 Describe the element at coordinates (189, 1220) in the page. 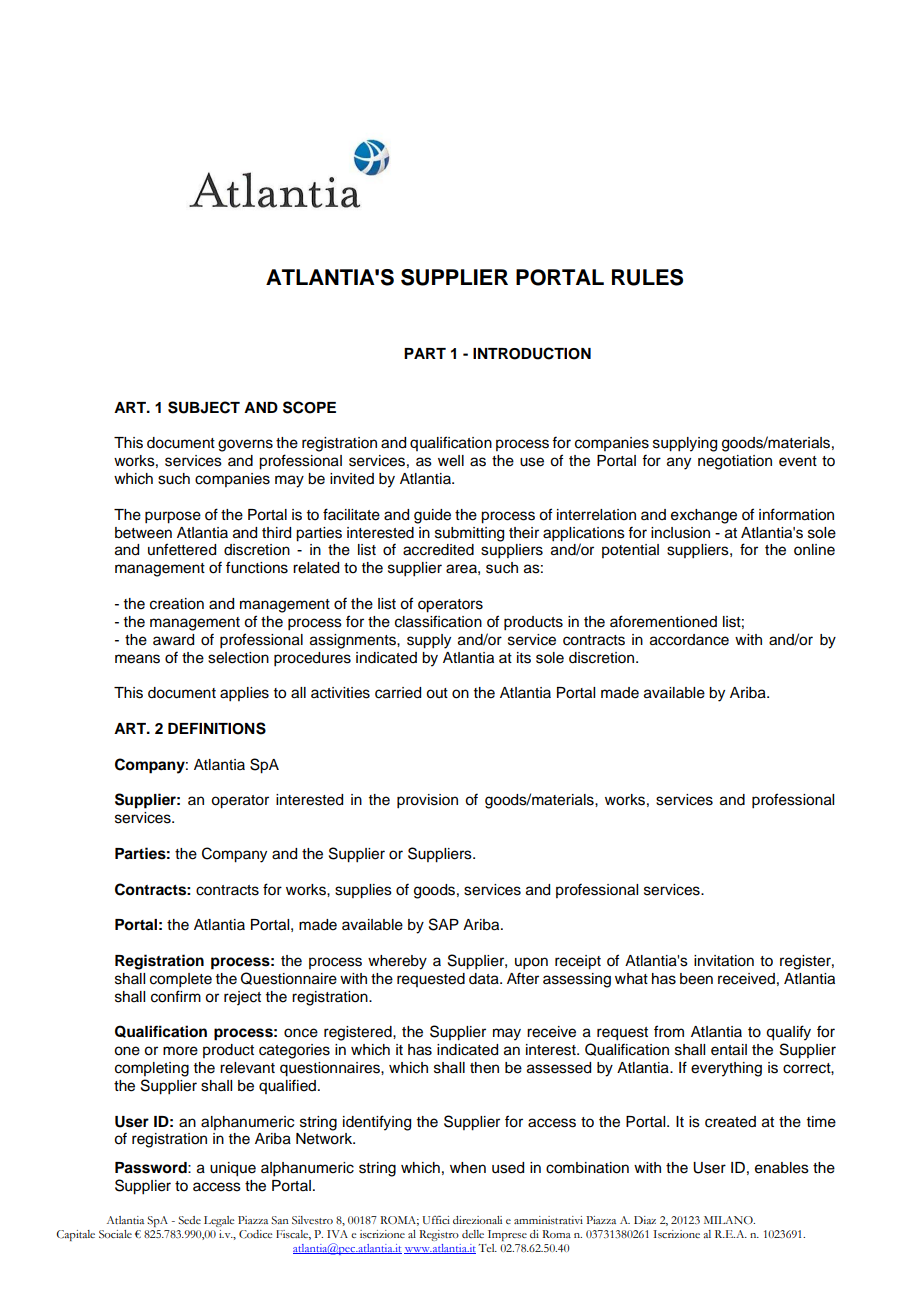

I see `Sede` at that location.
